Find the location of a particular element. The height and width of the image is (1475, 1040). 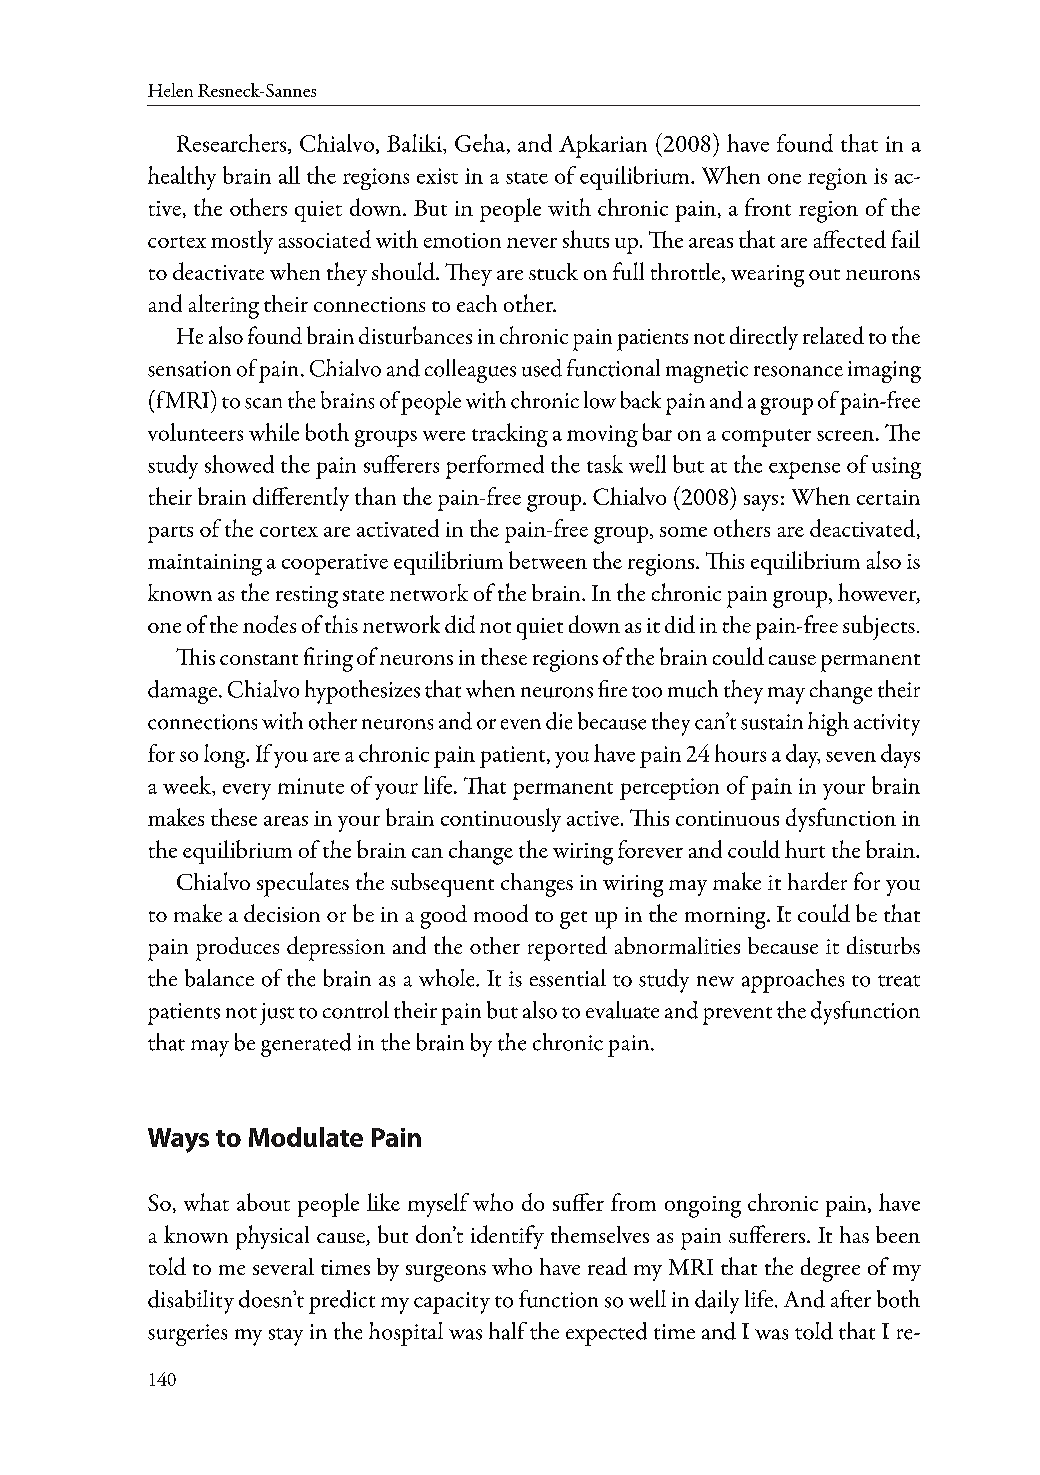

long is located at coordinates (226, 756).
